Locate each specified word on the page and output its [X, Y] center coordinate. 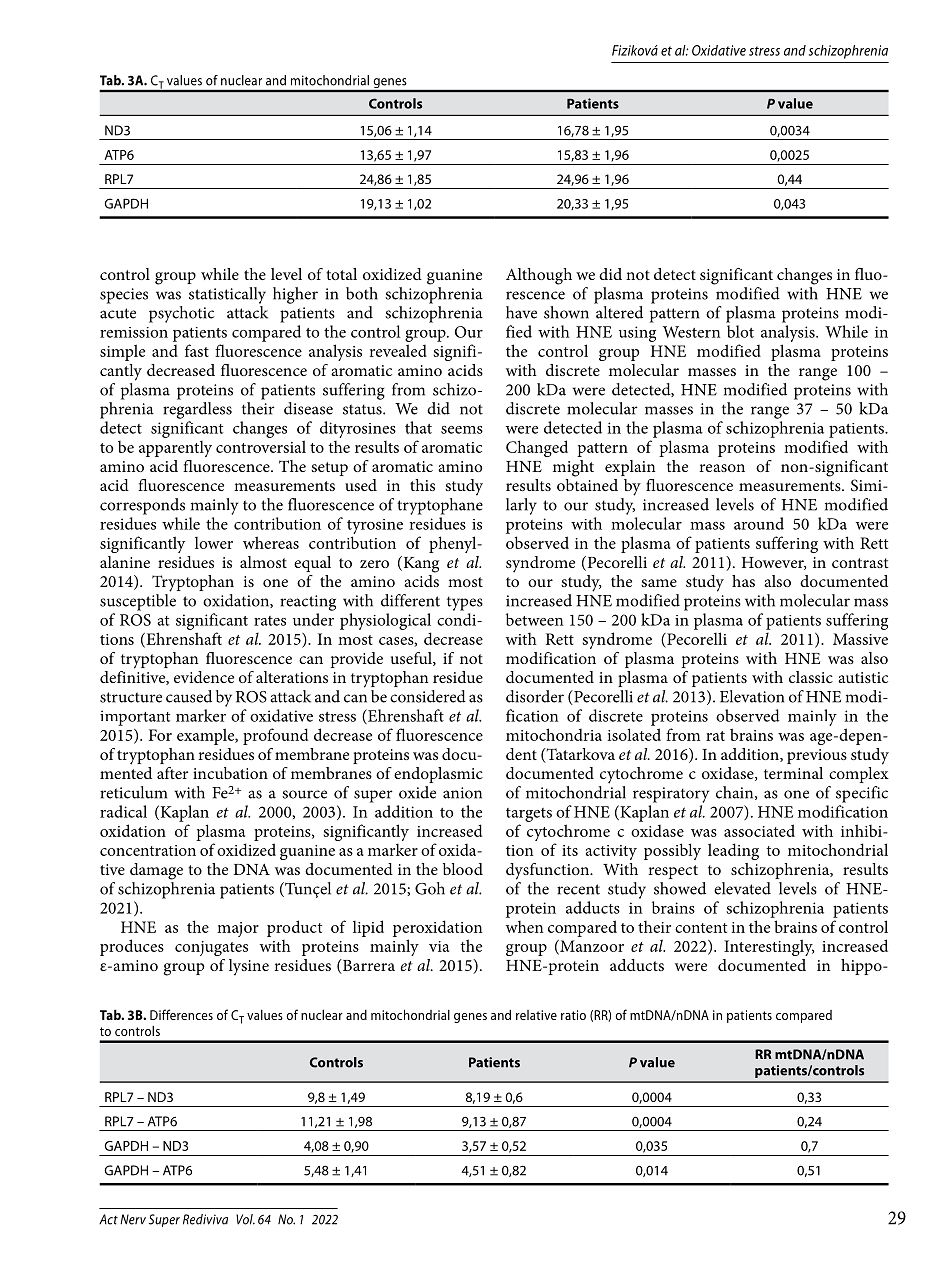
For [160, 735]
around [759, 523]
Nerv [133, 1219]
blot [740, 331]
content [701, 928]
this [422, 485]
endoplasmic [438, 775]
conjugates [211, 948]
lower [214, 543]
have [521, 312]
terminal [793, 773]
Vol [245, 1219]
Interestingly [769, 947]
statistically [227, 295]
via [439, 946]
